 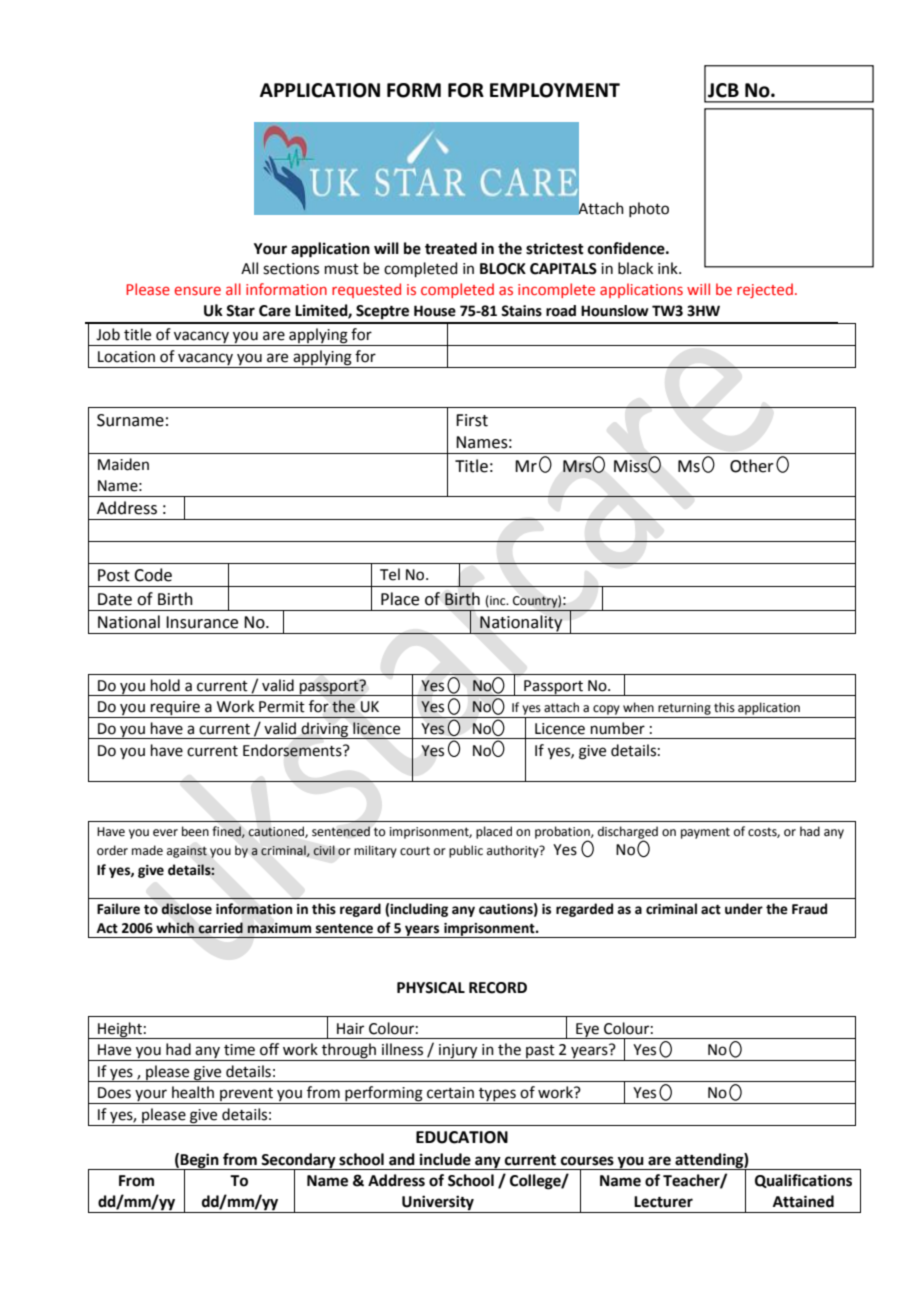 I want to click on EMPLOYMENT, so click(x=555, y=90).
